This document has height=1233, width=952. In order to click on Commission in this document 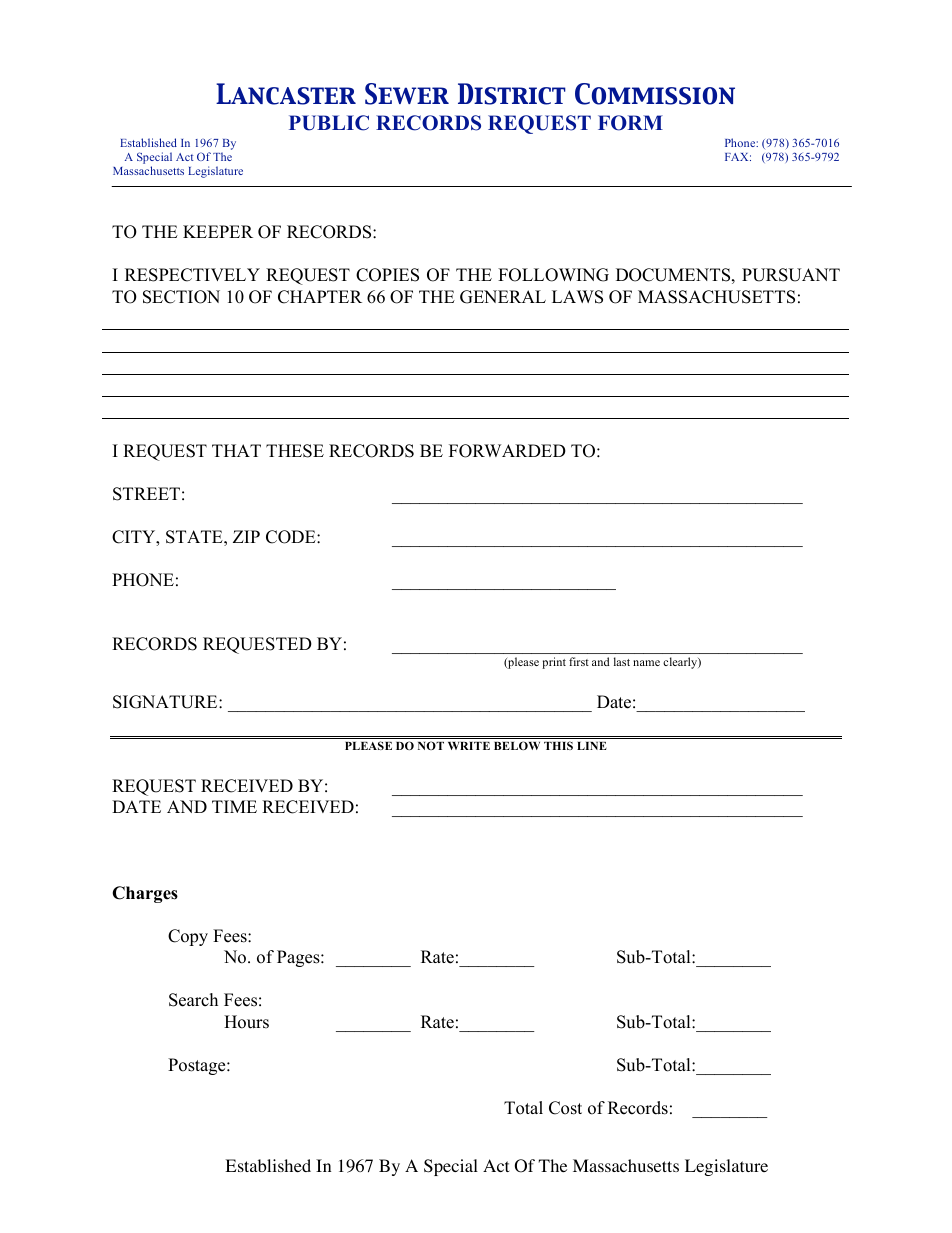, I will do `click(655, 94)`.
